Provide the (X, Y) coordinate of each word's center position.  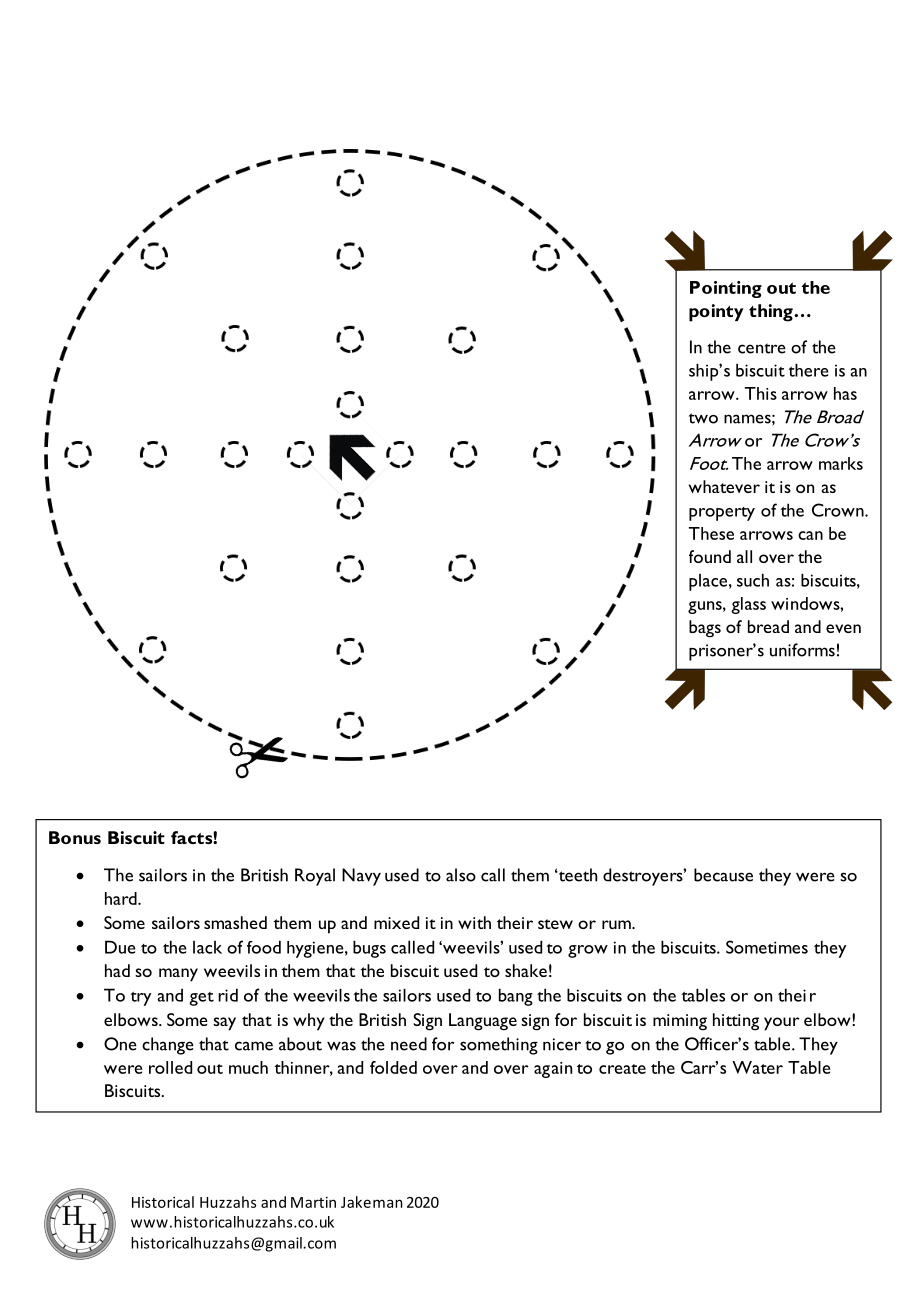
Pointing (726, 289)
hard (122, 898)
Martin (313, 1202)
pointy (716, 313)
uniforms (802, 650)
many (178, 975)
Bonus (75, 837)
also (461, 875)
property (722, 514)
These (711, 533)
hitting (736, 1022)
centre (762, 348)
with (474, 922)
